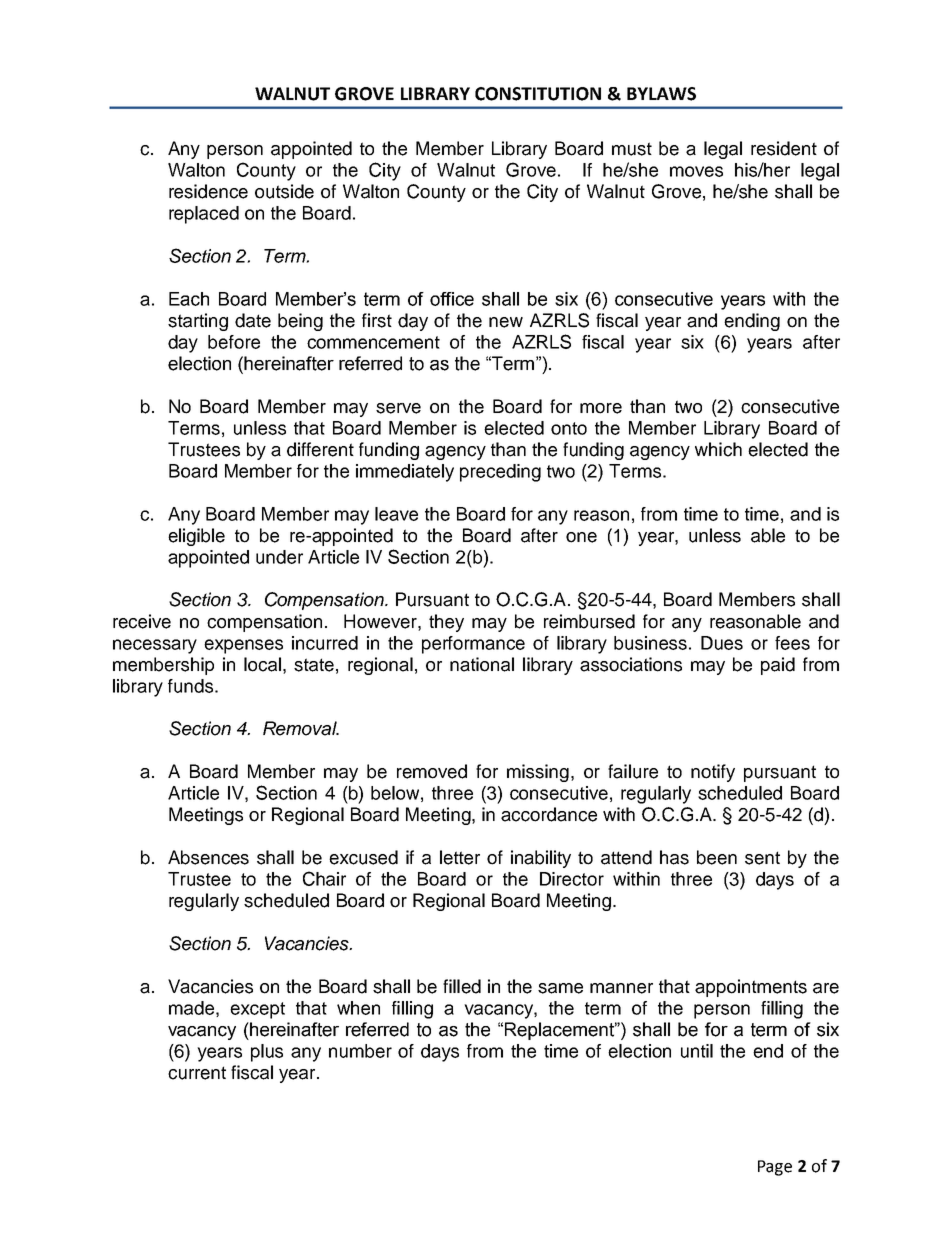 This image has width=952, height=1233. I want to click on residence, so click(208, 191).
